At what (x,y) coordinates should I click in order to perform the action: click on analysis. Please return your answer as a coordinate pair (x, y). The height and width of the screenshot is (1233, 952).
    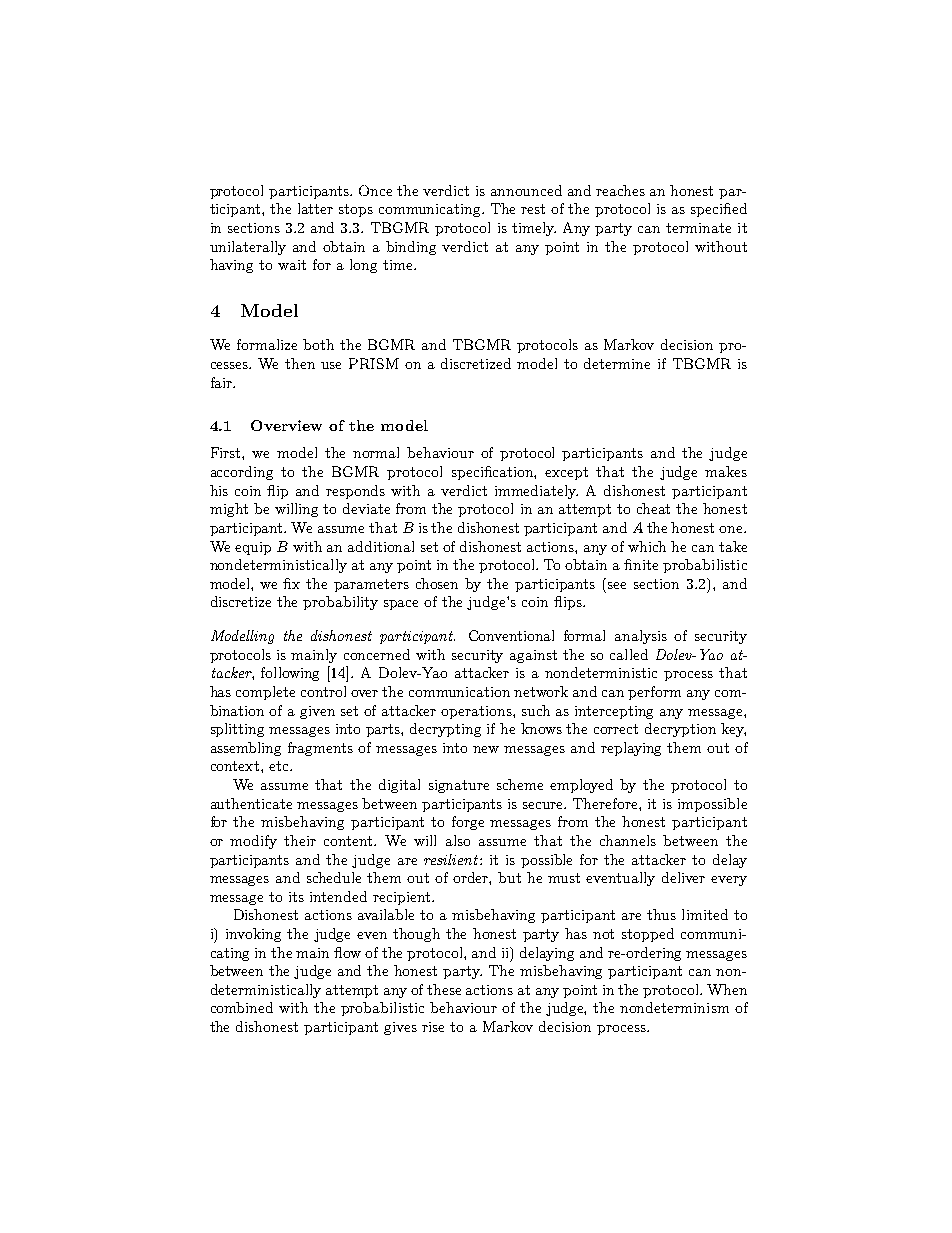
    Looking at the image, I should click on (641, 637).
